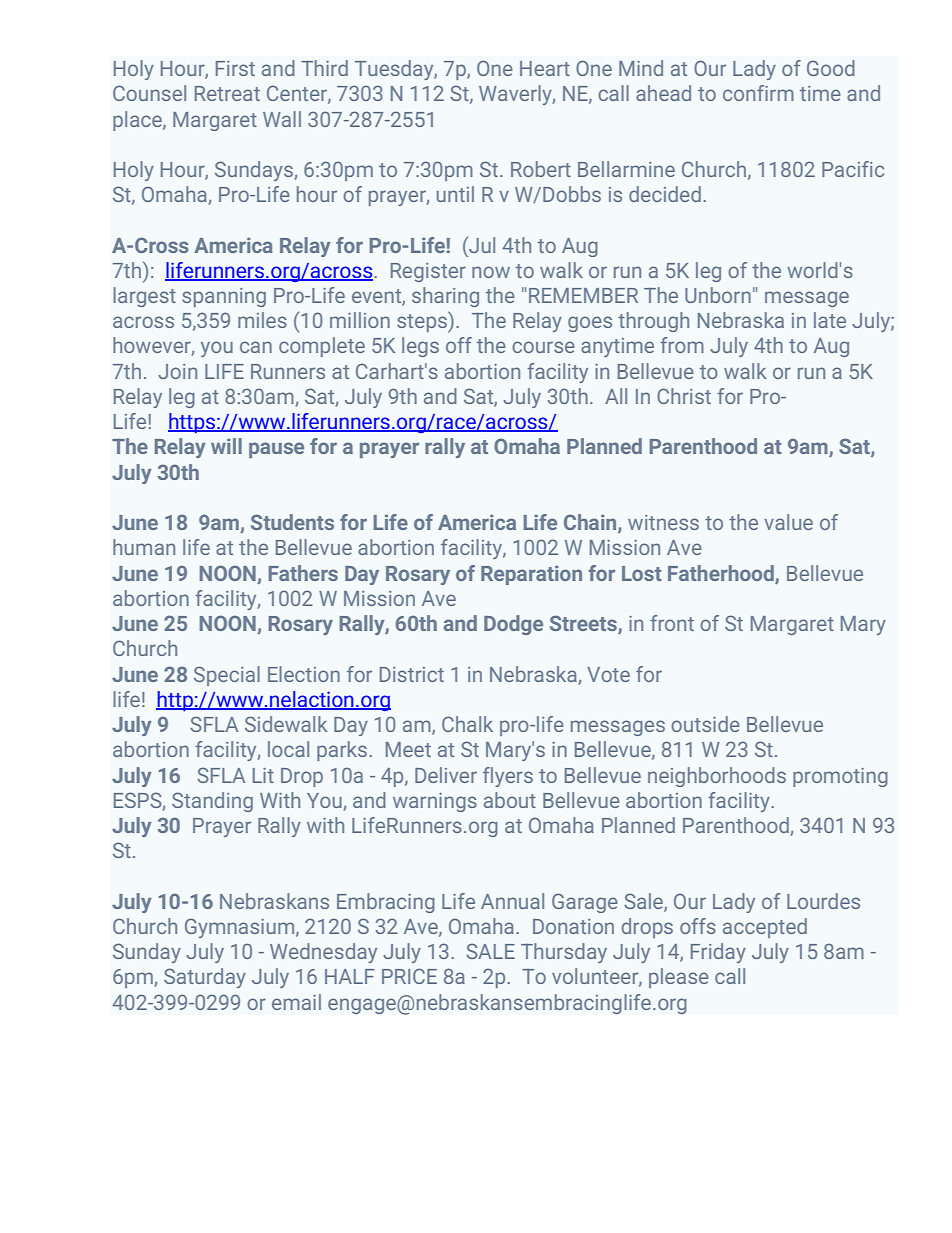 The height and width of the screenshot is (1233, 952). Describe the element at coordinates (226, 446) in the screenshot. I see `will` at that location.
